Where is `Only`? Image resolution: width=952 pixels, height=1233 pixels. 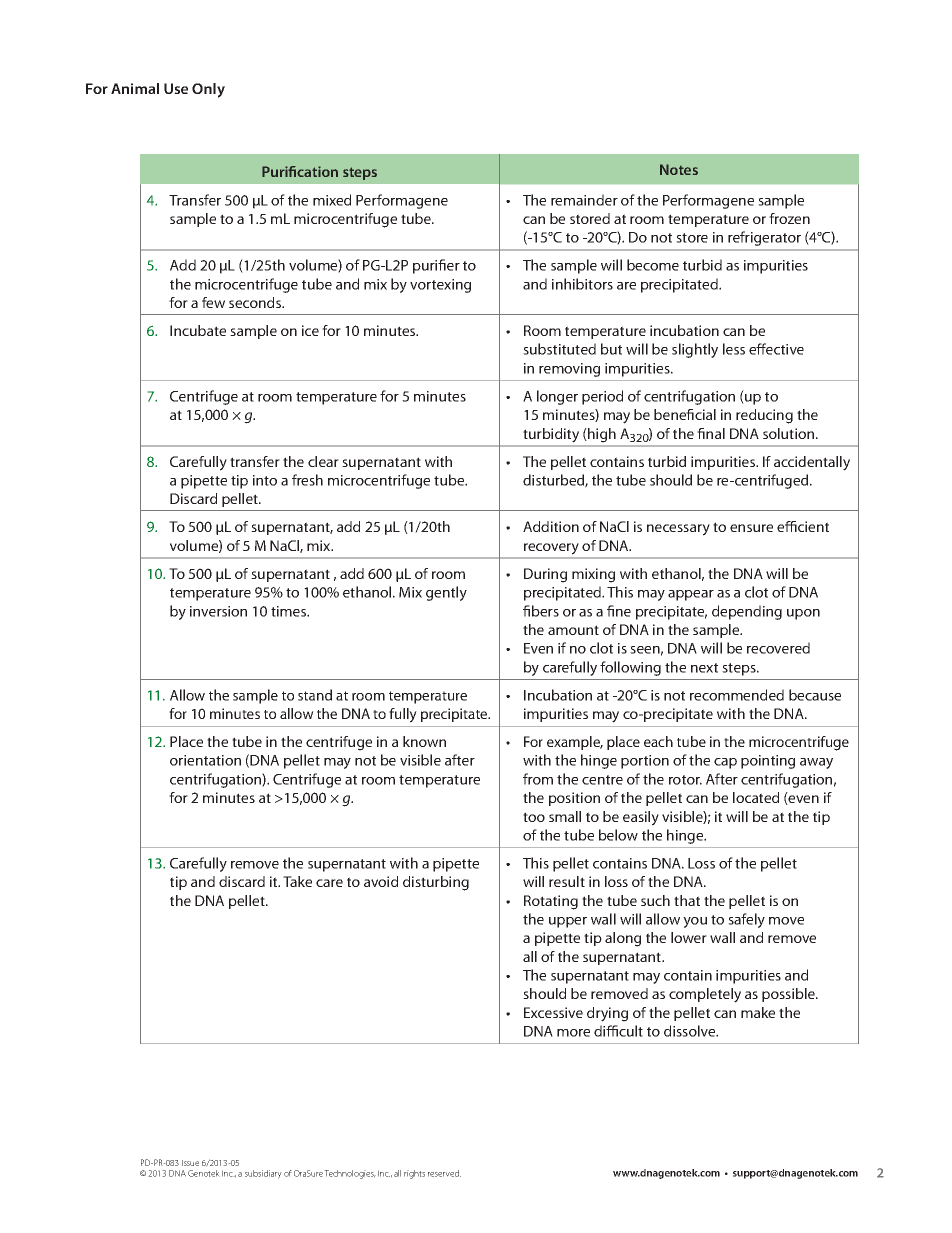
Only is located at coordinates (208, 90).
